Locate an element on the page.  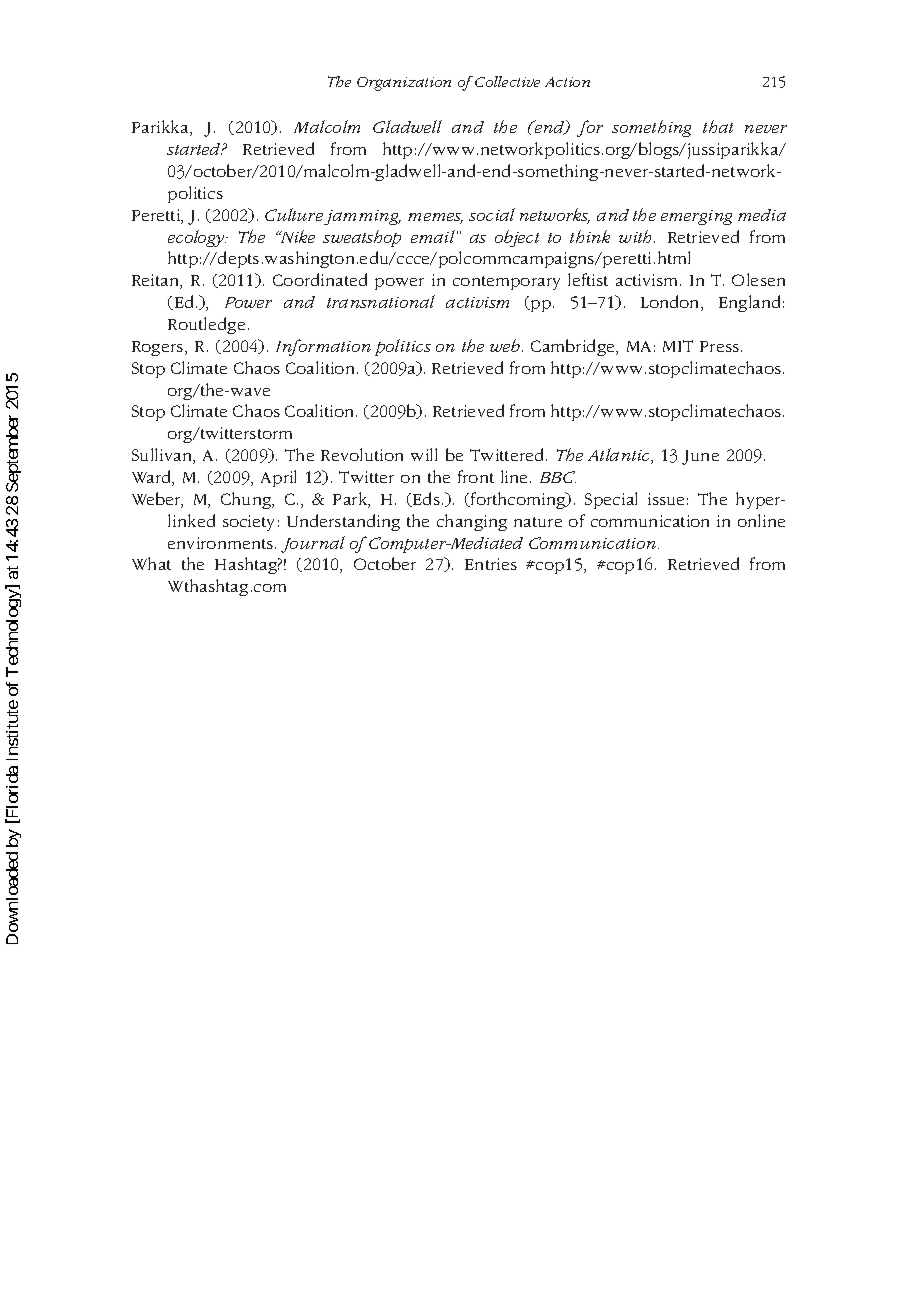
Collective is located at coordinates (507, 81).
